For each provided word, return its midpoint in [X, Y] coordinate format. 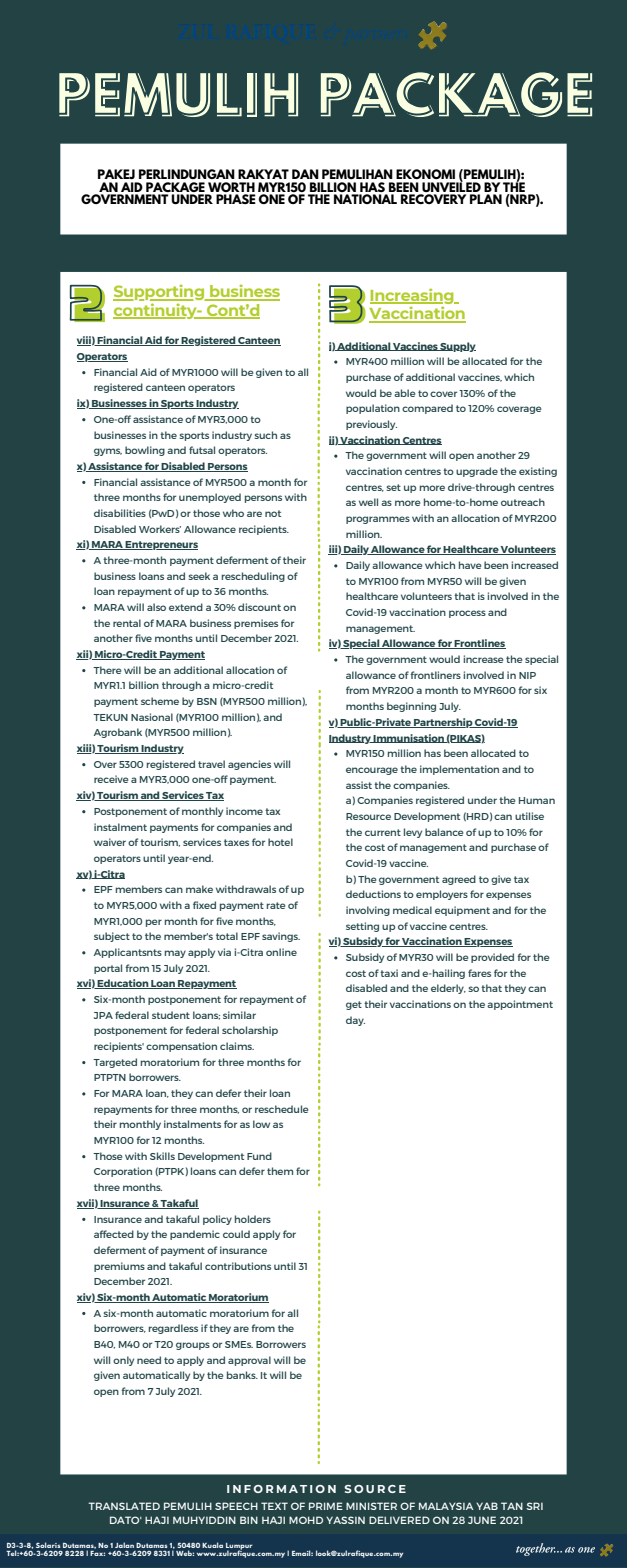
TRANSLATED [124, 1506]
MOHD [306, 1520]
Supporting [160, 292]
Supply [457, 347]
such [265, 435]
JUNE [482, 1520]
